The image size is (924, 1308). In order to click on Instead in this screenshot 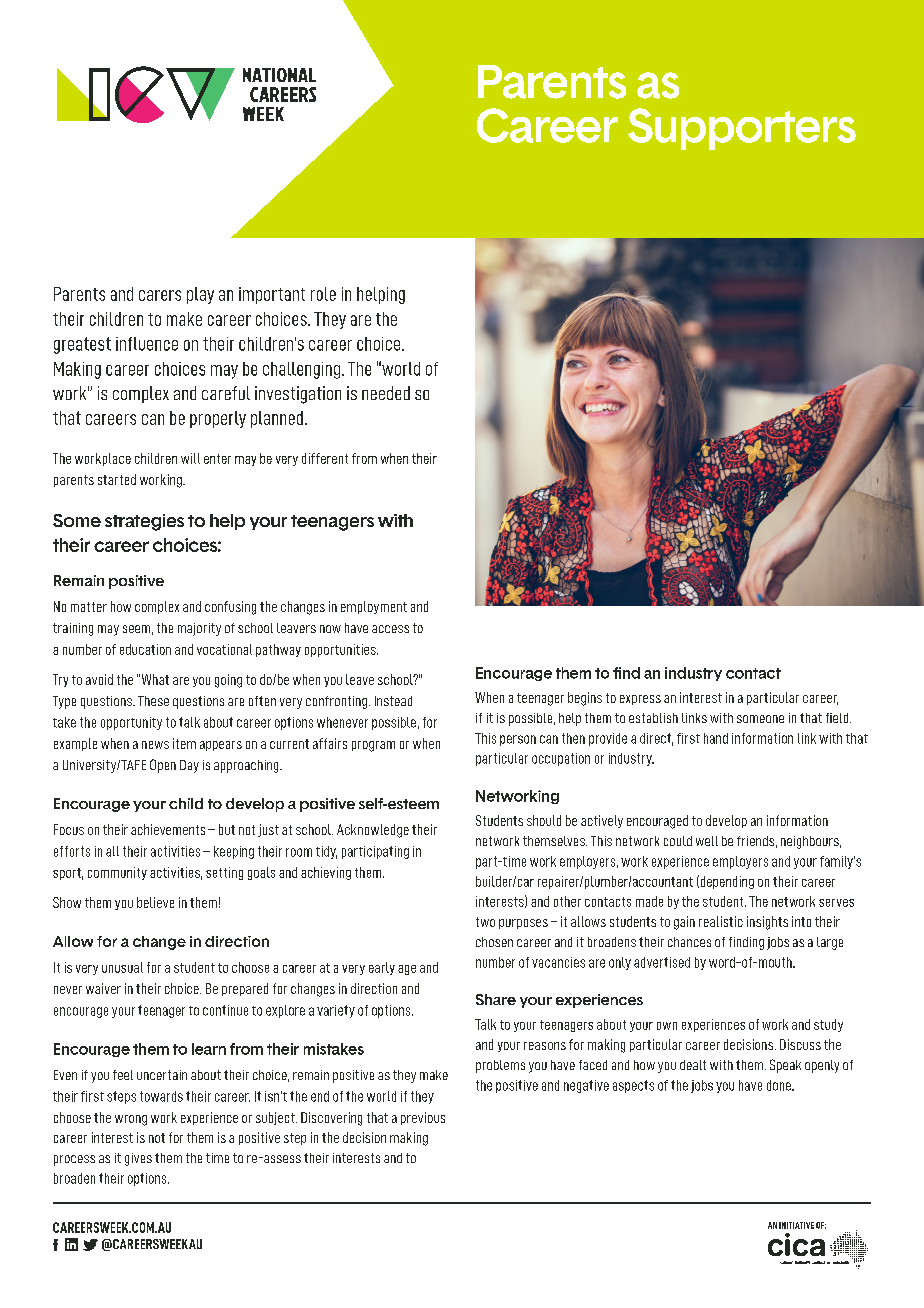, I will do `click(393, 701)`.
